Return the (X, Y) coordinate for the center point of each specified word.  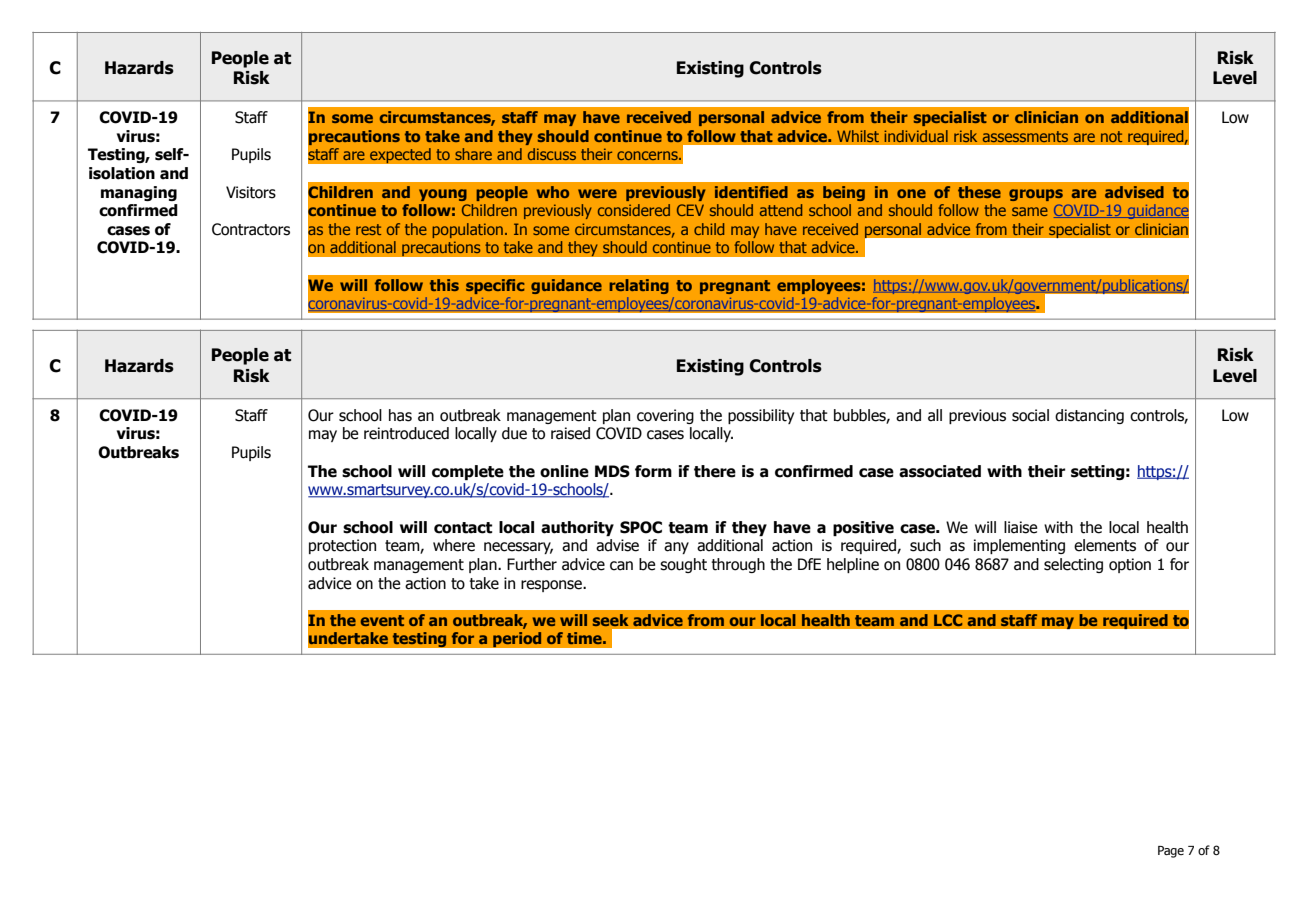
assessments (1025, 136)
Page (1171, 852)
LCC (948, 620)
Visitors (251, 192)
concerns (648, 155)
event (382, 620)
